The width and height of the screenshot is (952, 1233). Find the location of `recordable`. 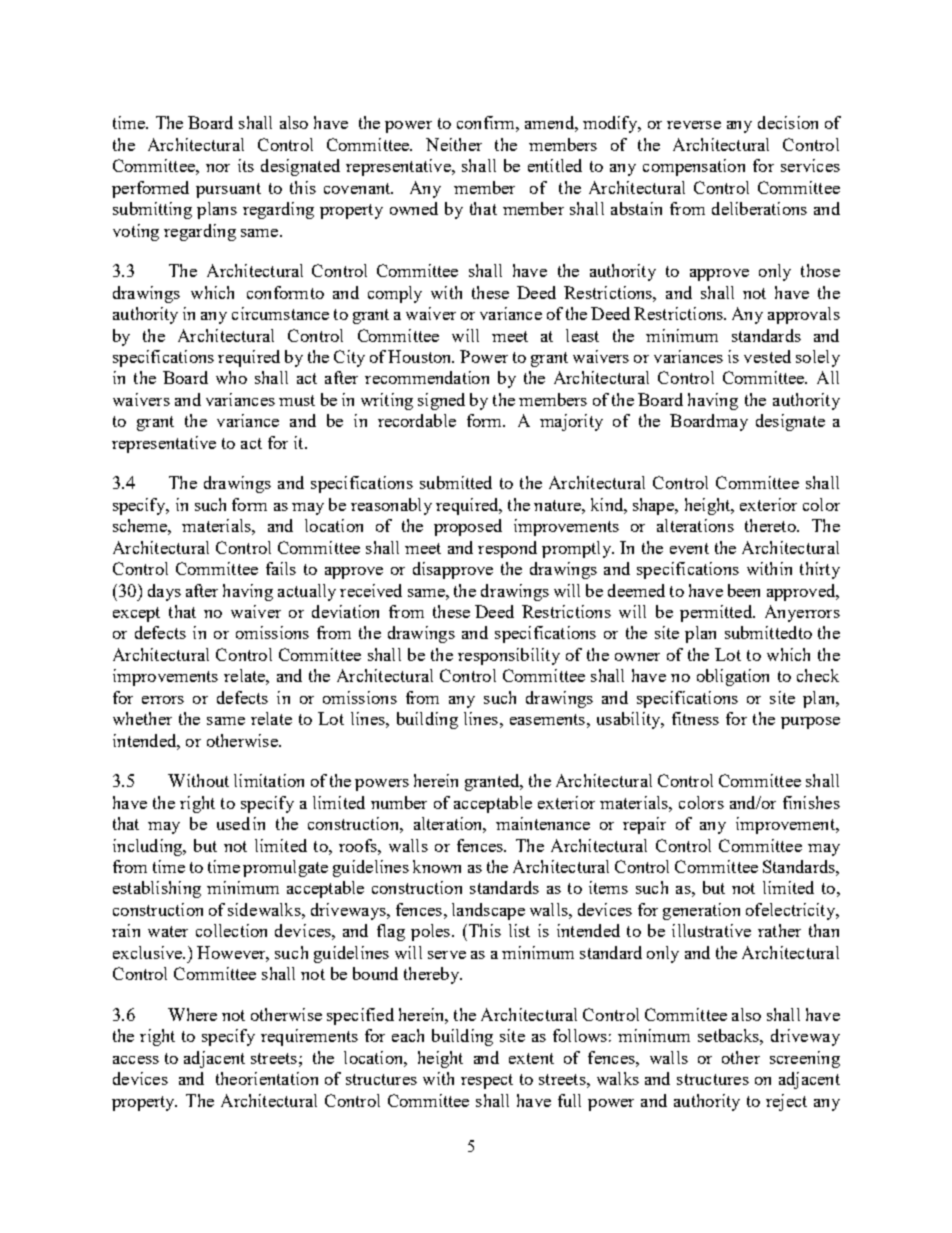

recordable is located at coordinates (417, 420).
